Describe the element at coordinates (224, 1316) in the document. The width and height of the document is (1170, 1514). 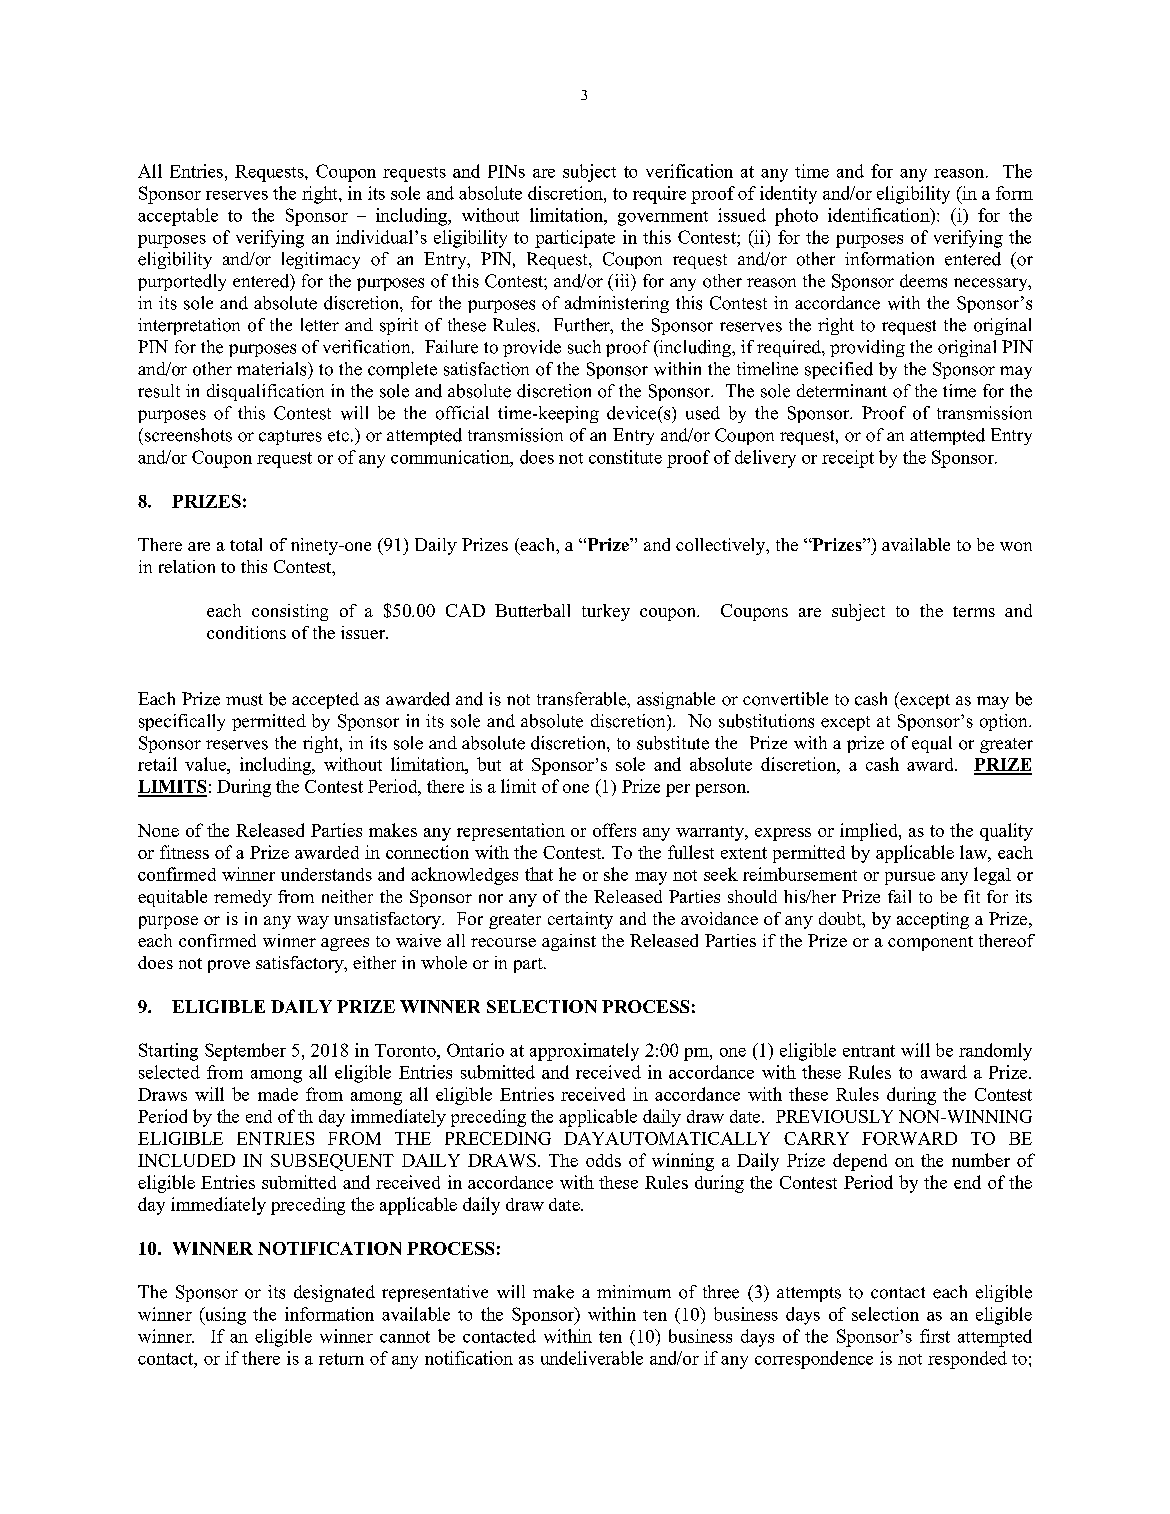
I see `using` at that location.
